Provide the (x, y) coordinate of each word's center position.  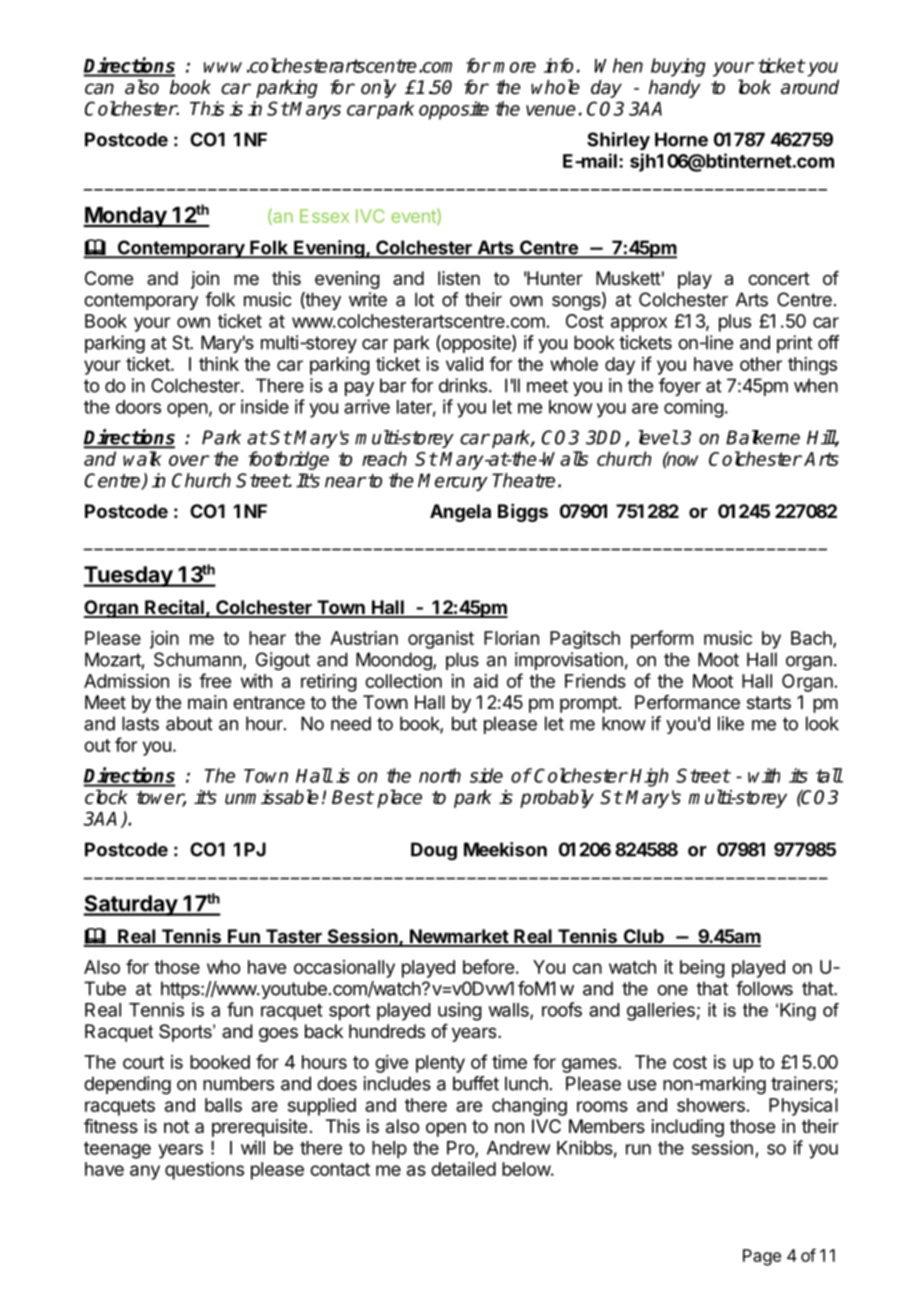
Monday (126, 217)
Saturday (131, 905)
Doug (434, 851)
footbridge (288, 460)
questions (204, 1171)
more (514, 67)
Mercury (453, 482)
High (649, 777)
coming (694, 408)
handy (675, 89)
